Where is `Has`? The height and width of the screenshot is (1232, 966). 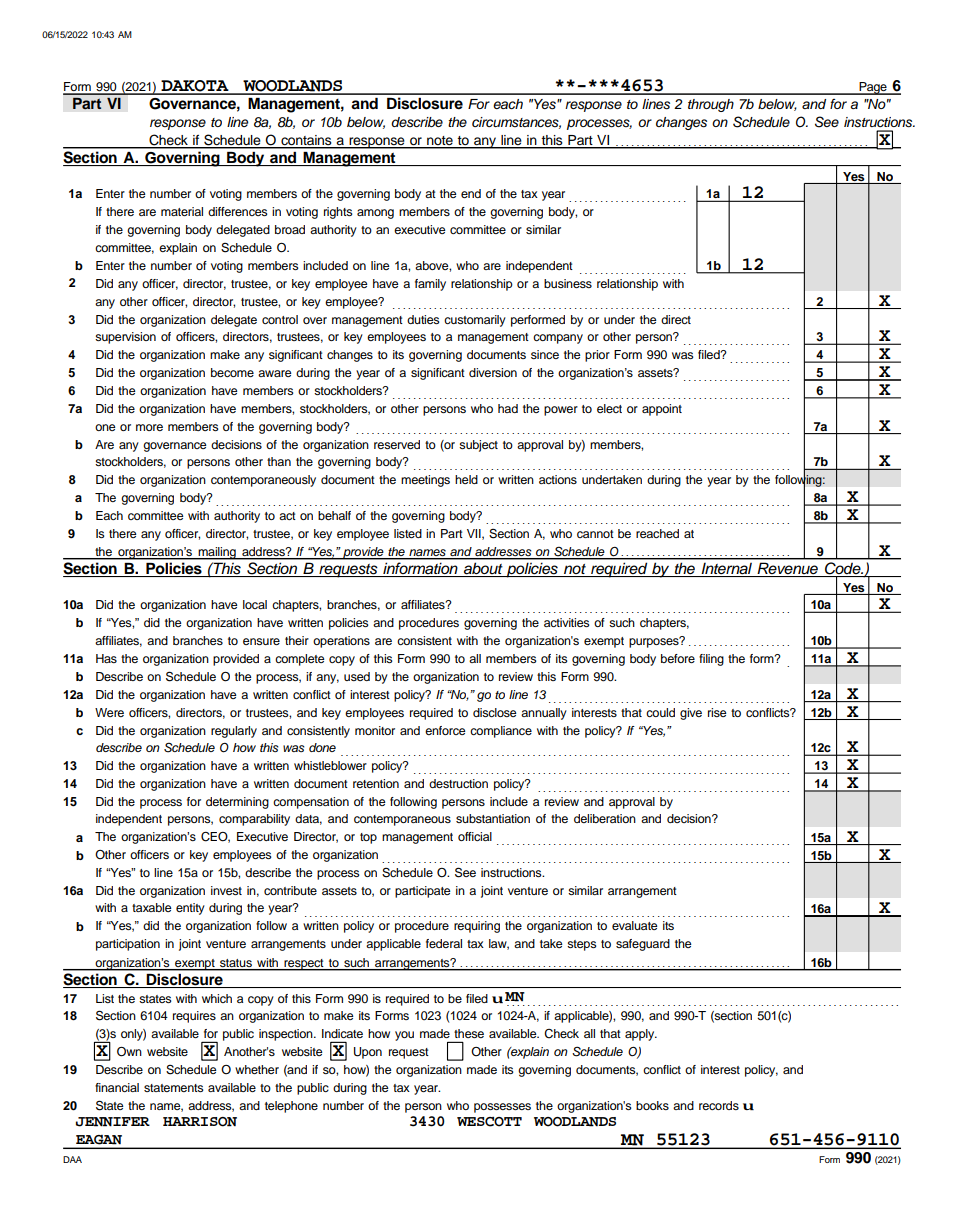
Has is located at coordinates (106, 658).
